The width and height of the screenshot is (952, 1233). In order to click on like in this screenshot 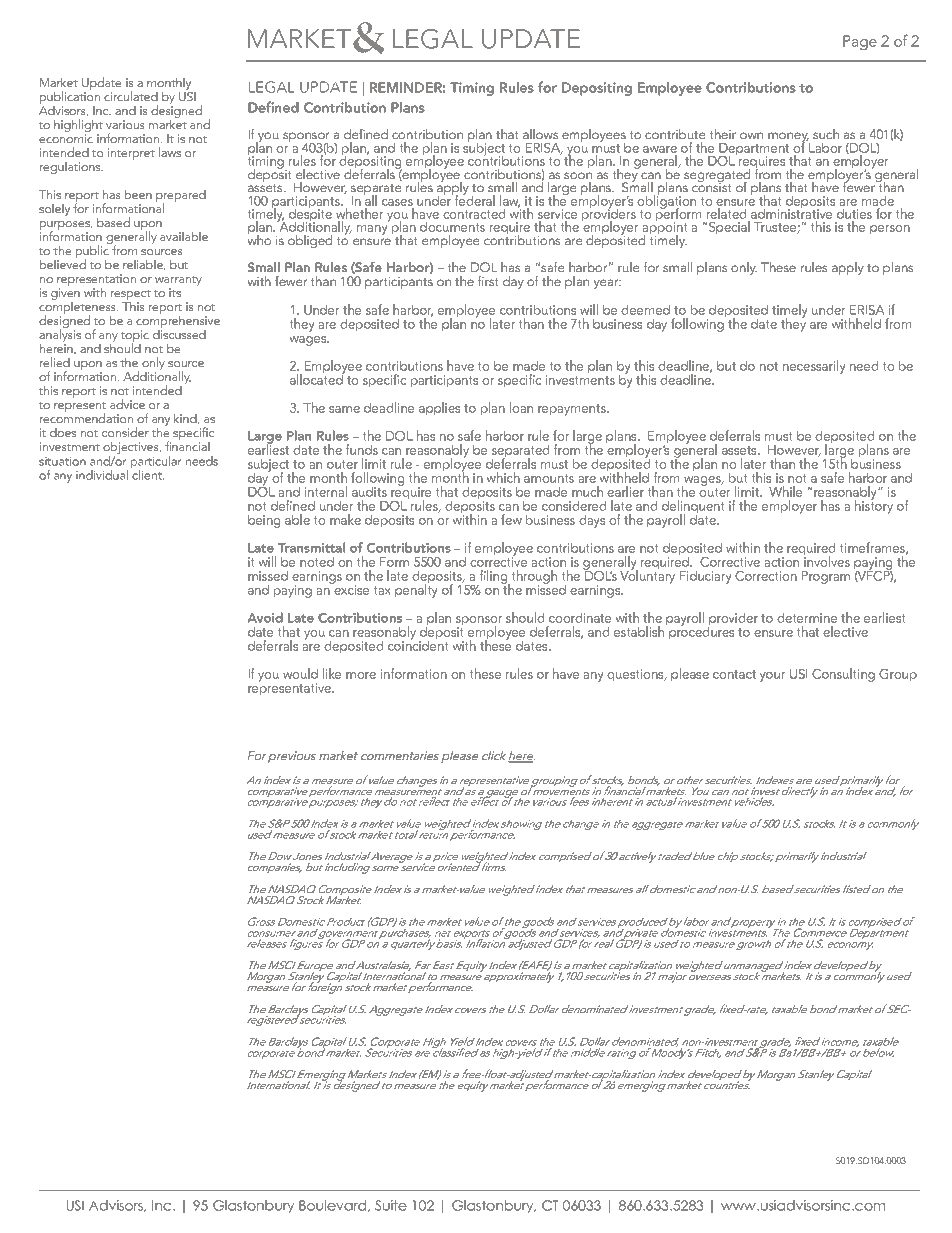, I will do `click(332, 673)`.
